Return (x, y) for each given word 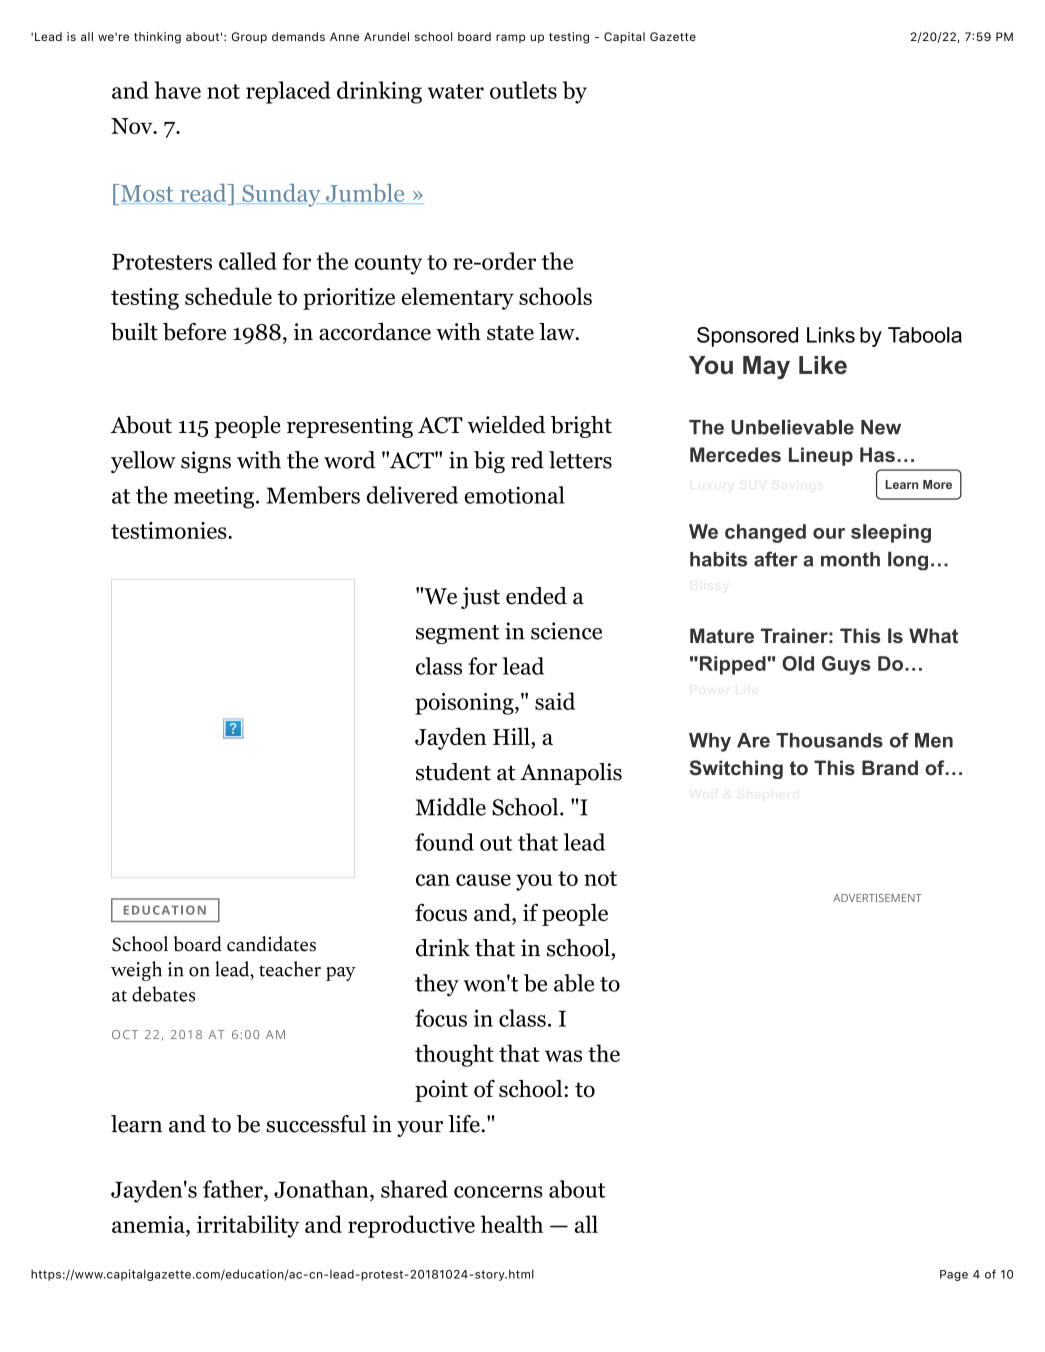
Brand (890, 768)
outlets (523, 90)
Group (249, 37)
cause (483, 880)
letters (580, 460)
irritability (248, 1226)
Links (831, 335)
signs (206, 462)
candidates (271, 944)
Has (877, 454)
